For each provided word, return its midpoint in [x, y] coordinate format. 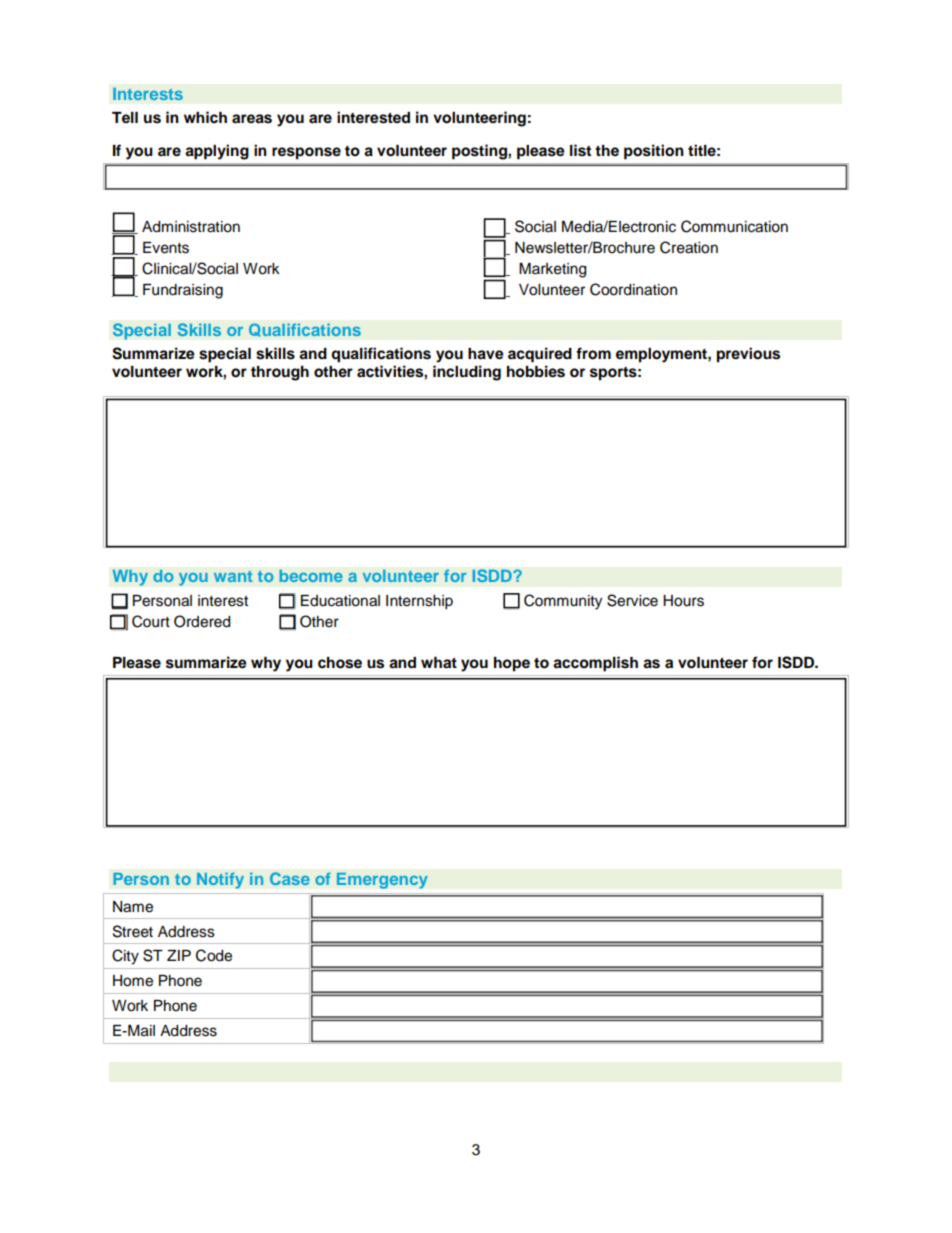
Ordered [202, 621]
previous [748, 355]
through [280, 373]
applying [217, 152]
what [439, 662]
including [467, 373]
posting [480, 152]
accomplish [595, 664]
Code [214, 955]
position [654, 152]
